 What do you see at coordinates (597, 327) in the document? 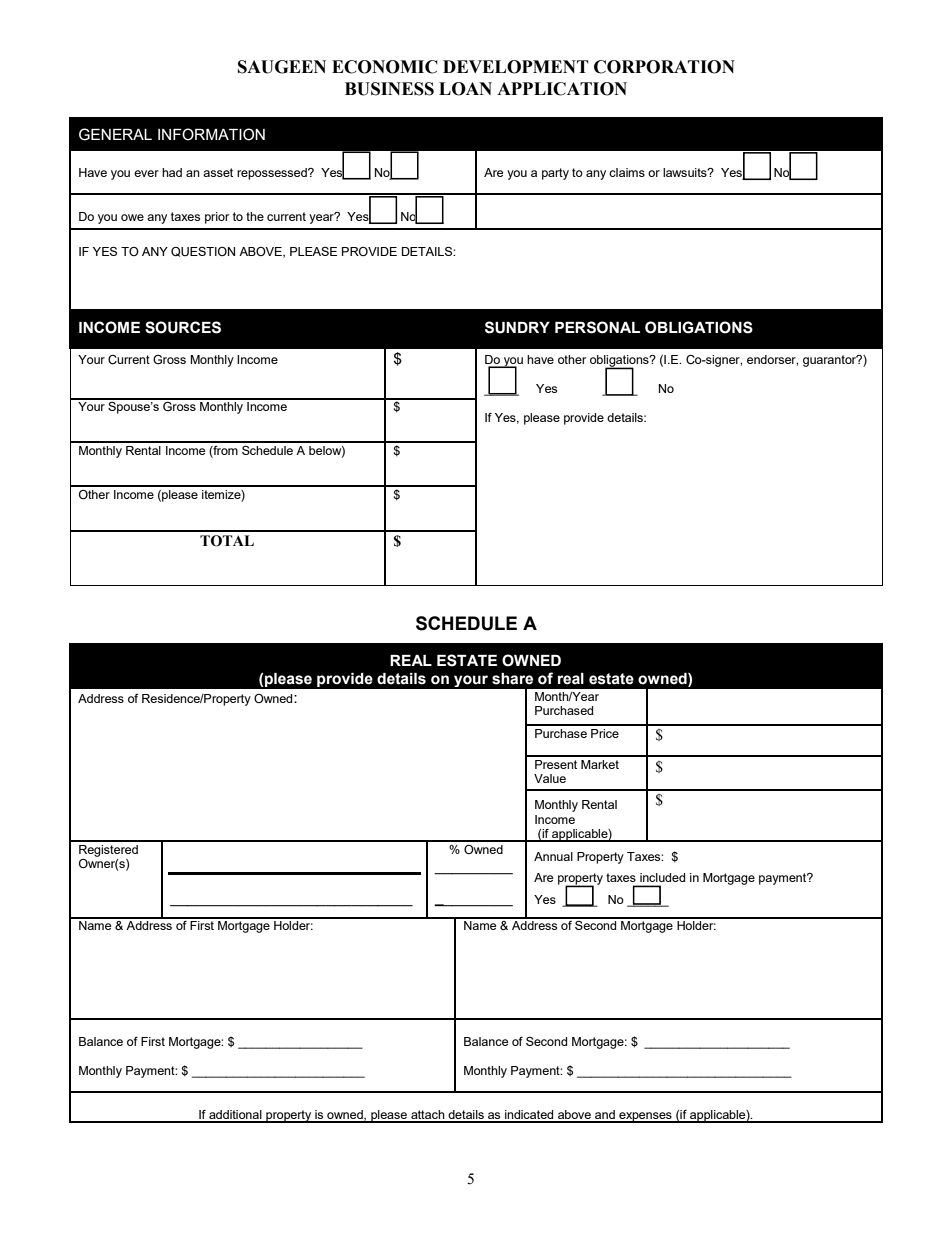
I see `PERSONAL` at bounding box center [597, 327].
